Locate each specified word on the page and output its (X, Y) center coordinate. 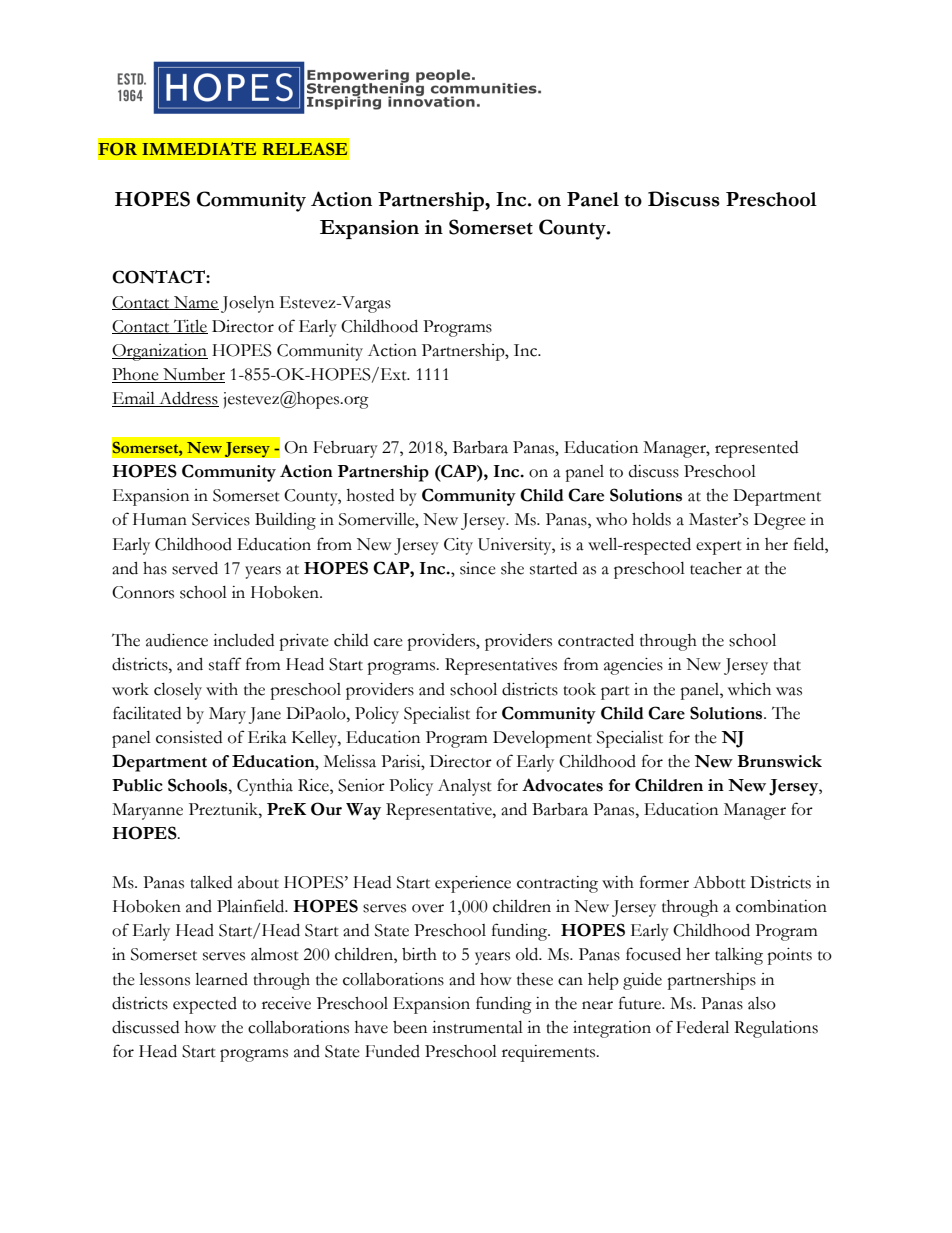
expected (205, 1005)
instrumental (477, 1027)
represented (756, 449)
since (478, 568)
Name (195, 303)
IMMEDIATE (199, 148)
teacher (716, 568)
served (195, 568)
